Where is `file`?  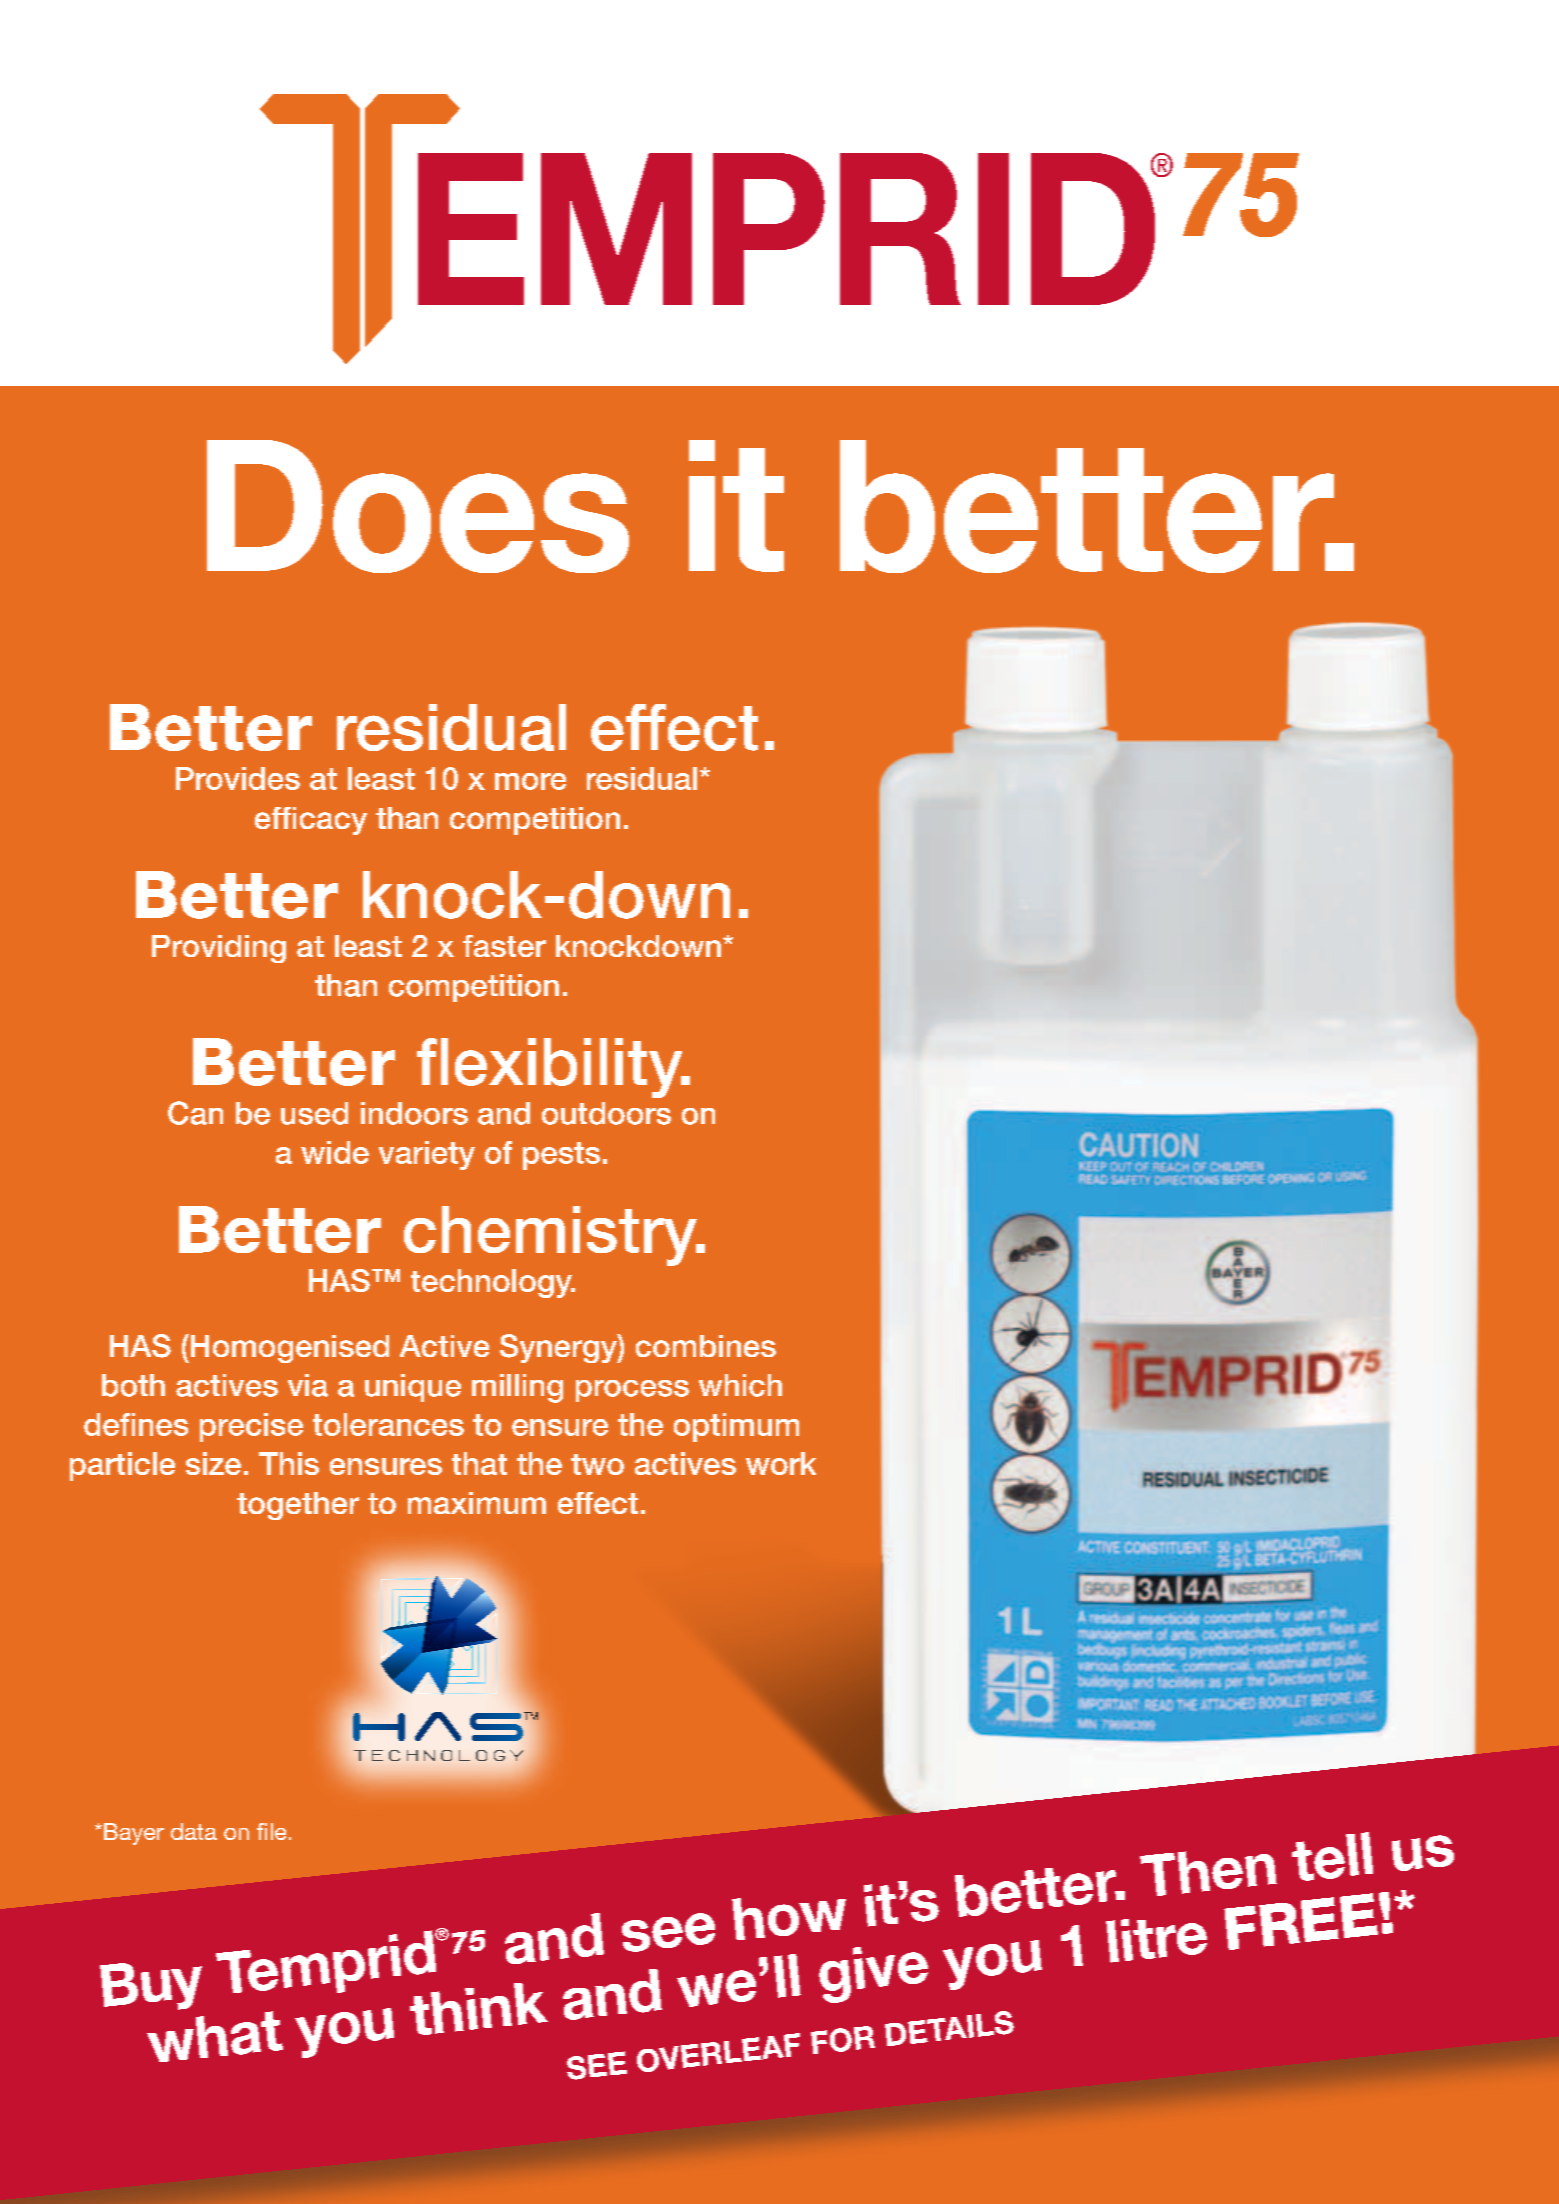 file is located at coordinates (271, 1831).
